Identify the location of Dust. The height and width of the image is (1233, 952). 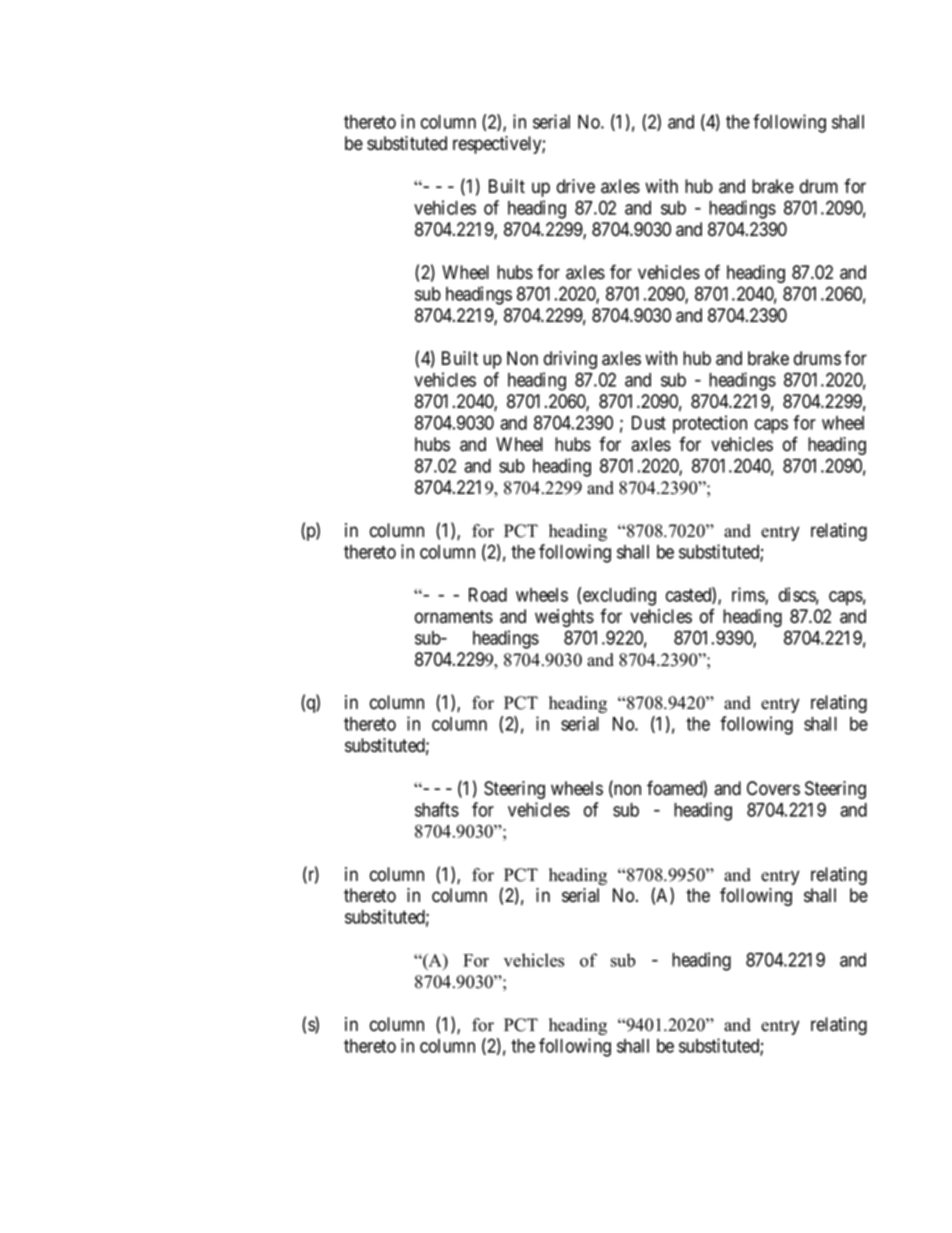
(649, 423).
